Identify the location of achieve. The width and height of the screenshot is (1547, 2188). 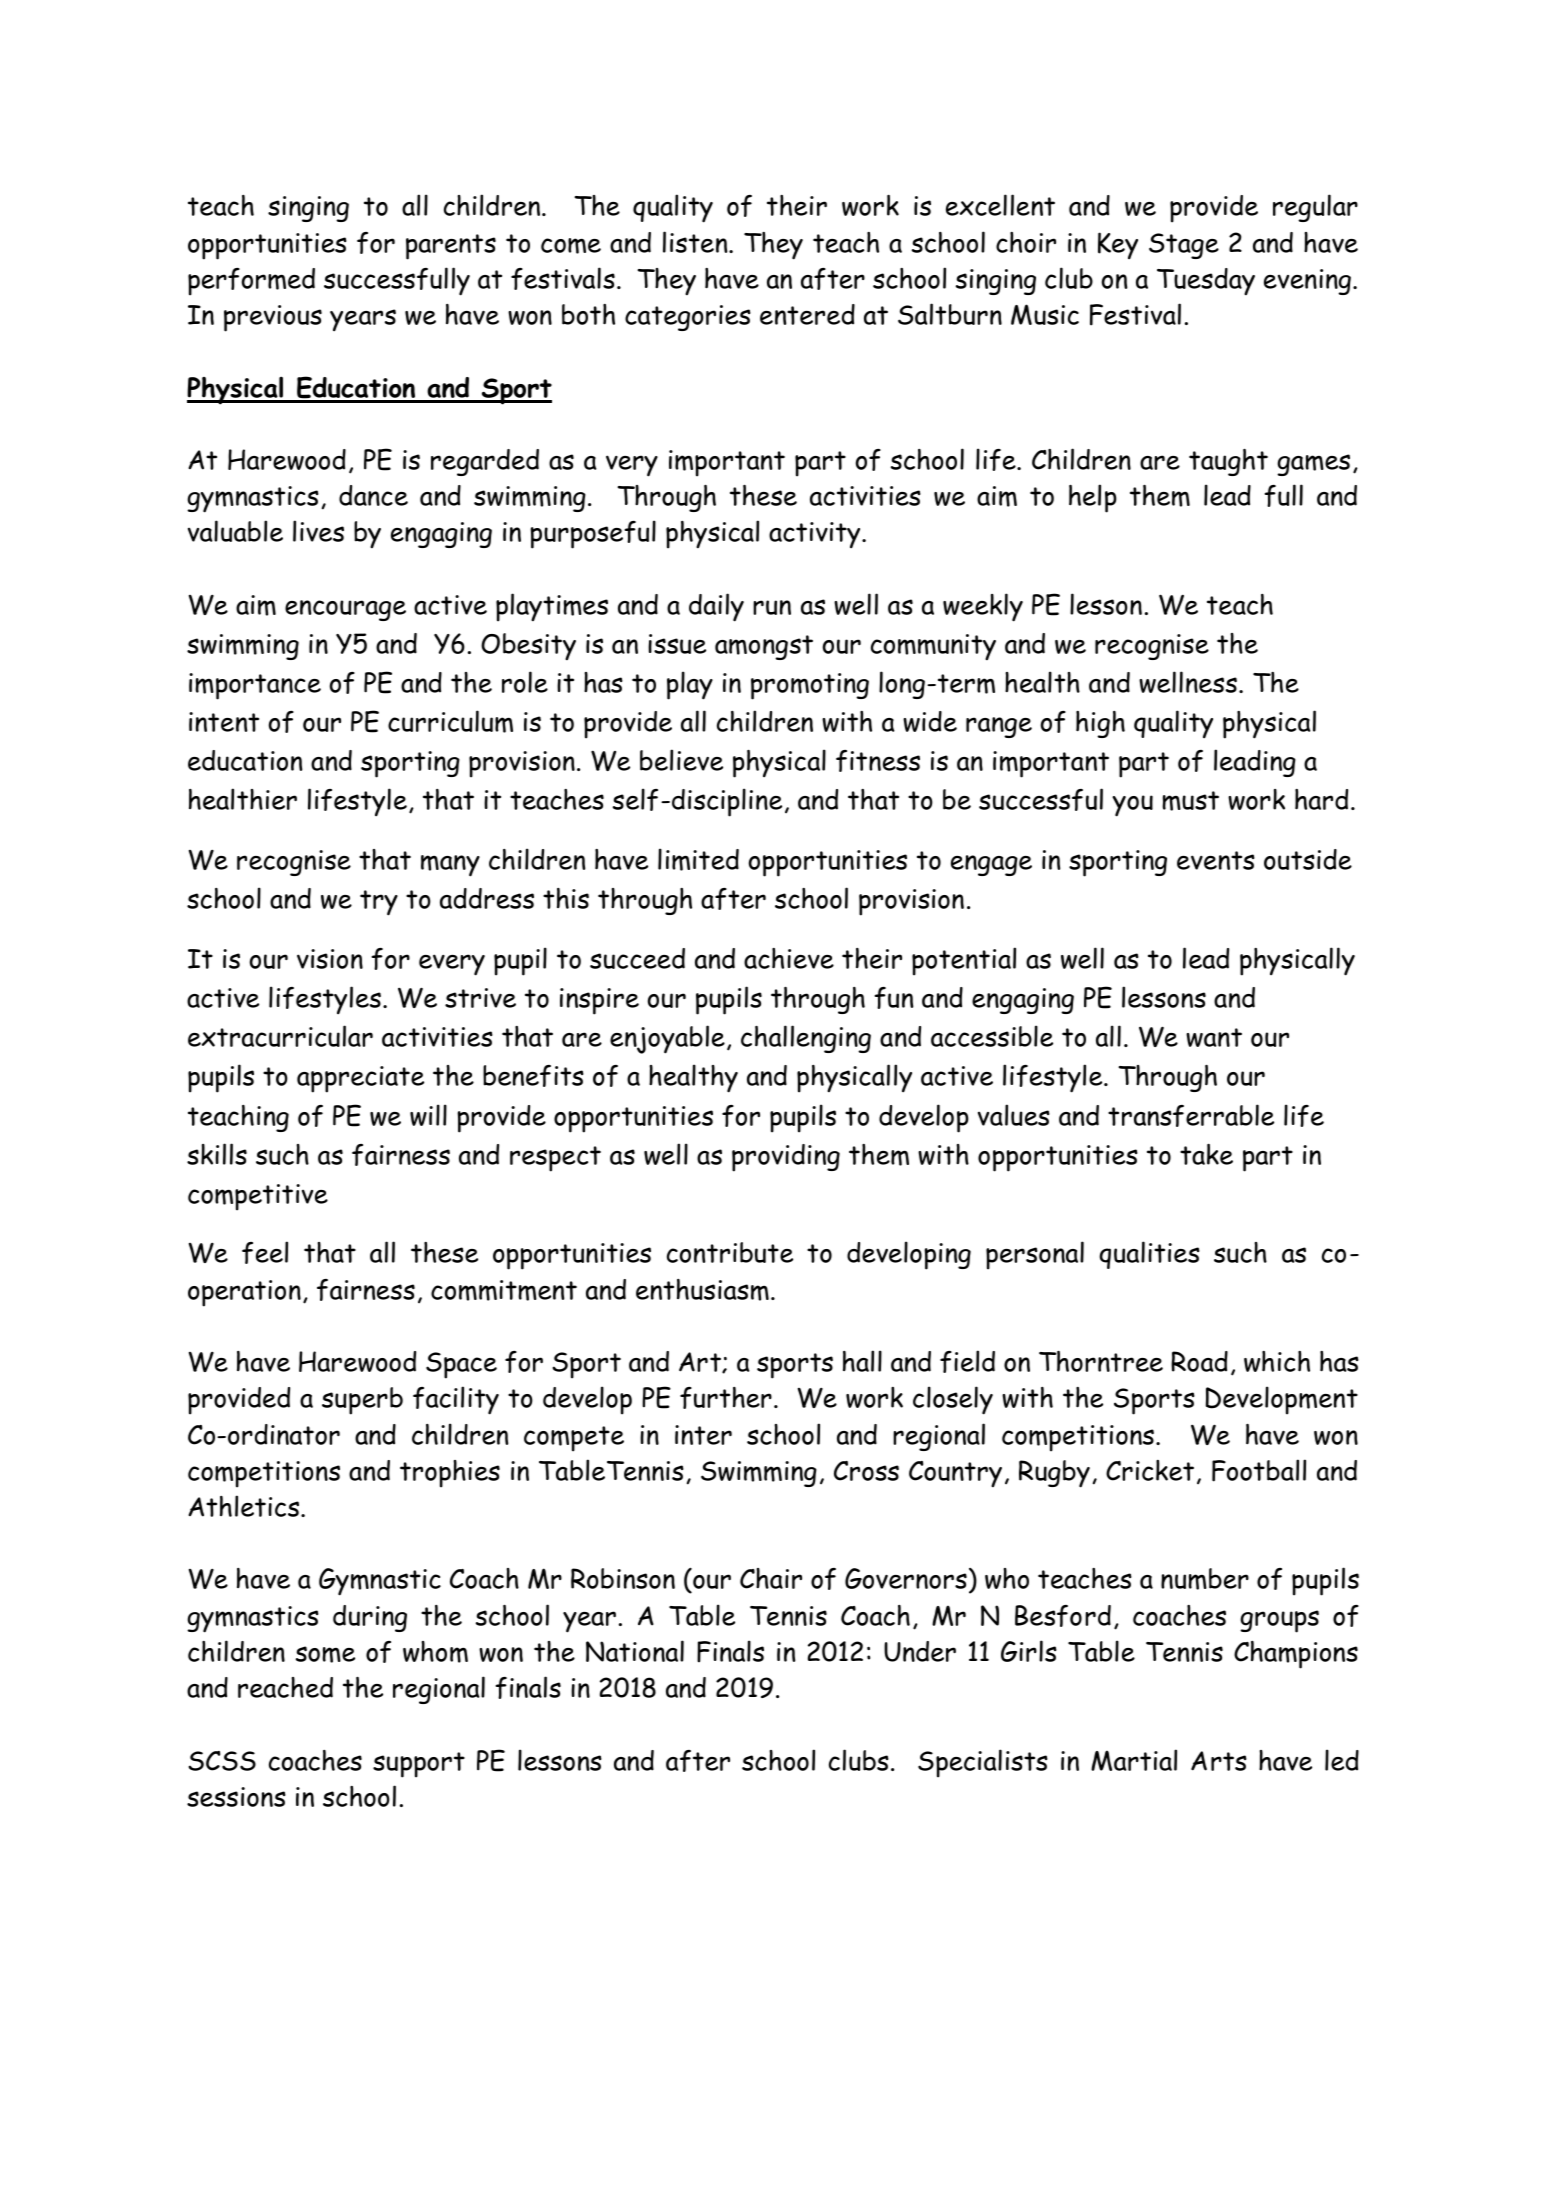
(789, 958).
